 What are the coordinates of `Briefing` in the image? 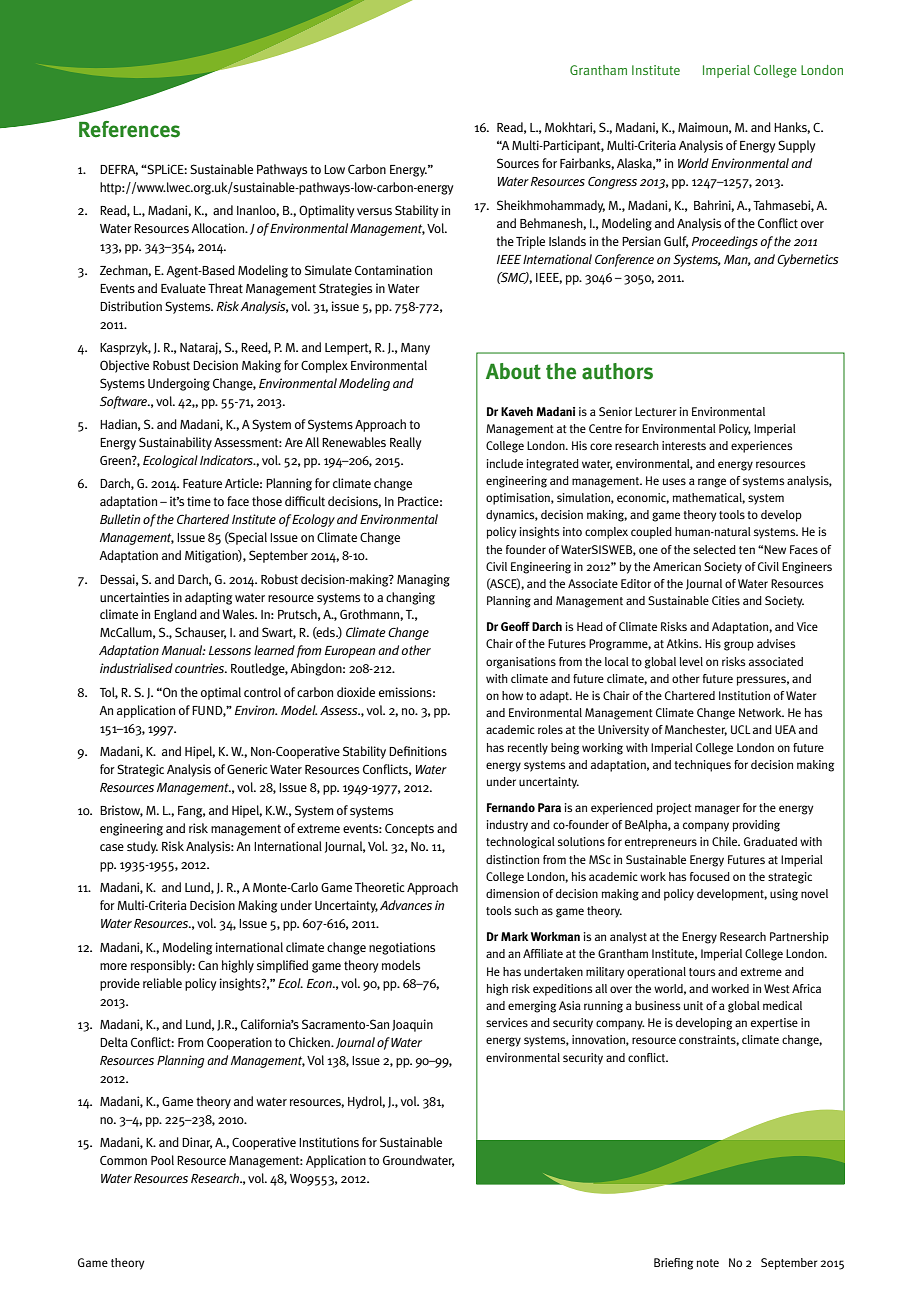 It's located at (673, 1264).
